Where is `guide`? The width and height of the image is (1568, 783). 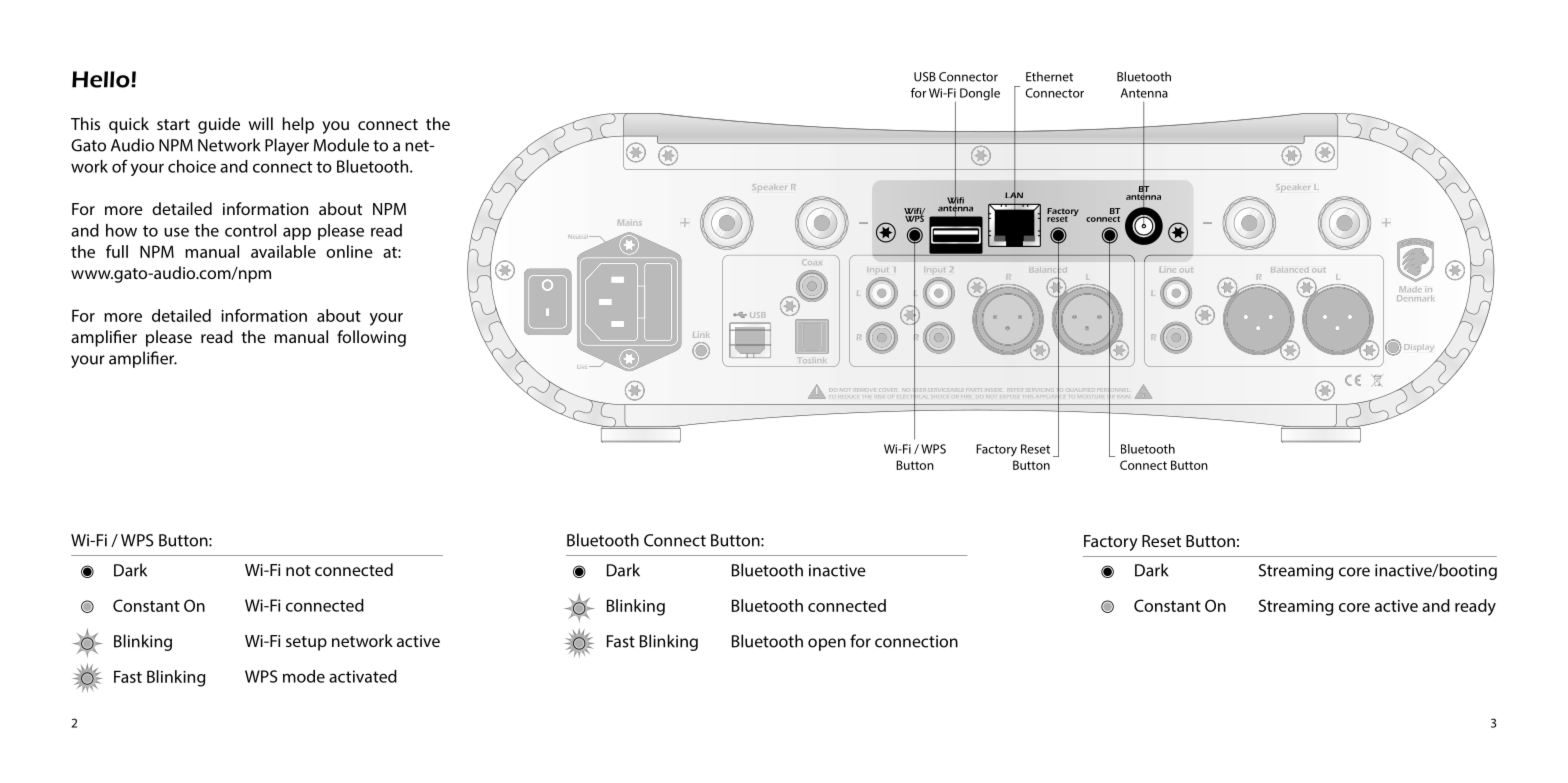
guide is located at coordinates (219, 125).
